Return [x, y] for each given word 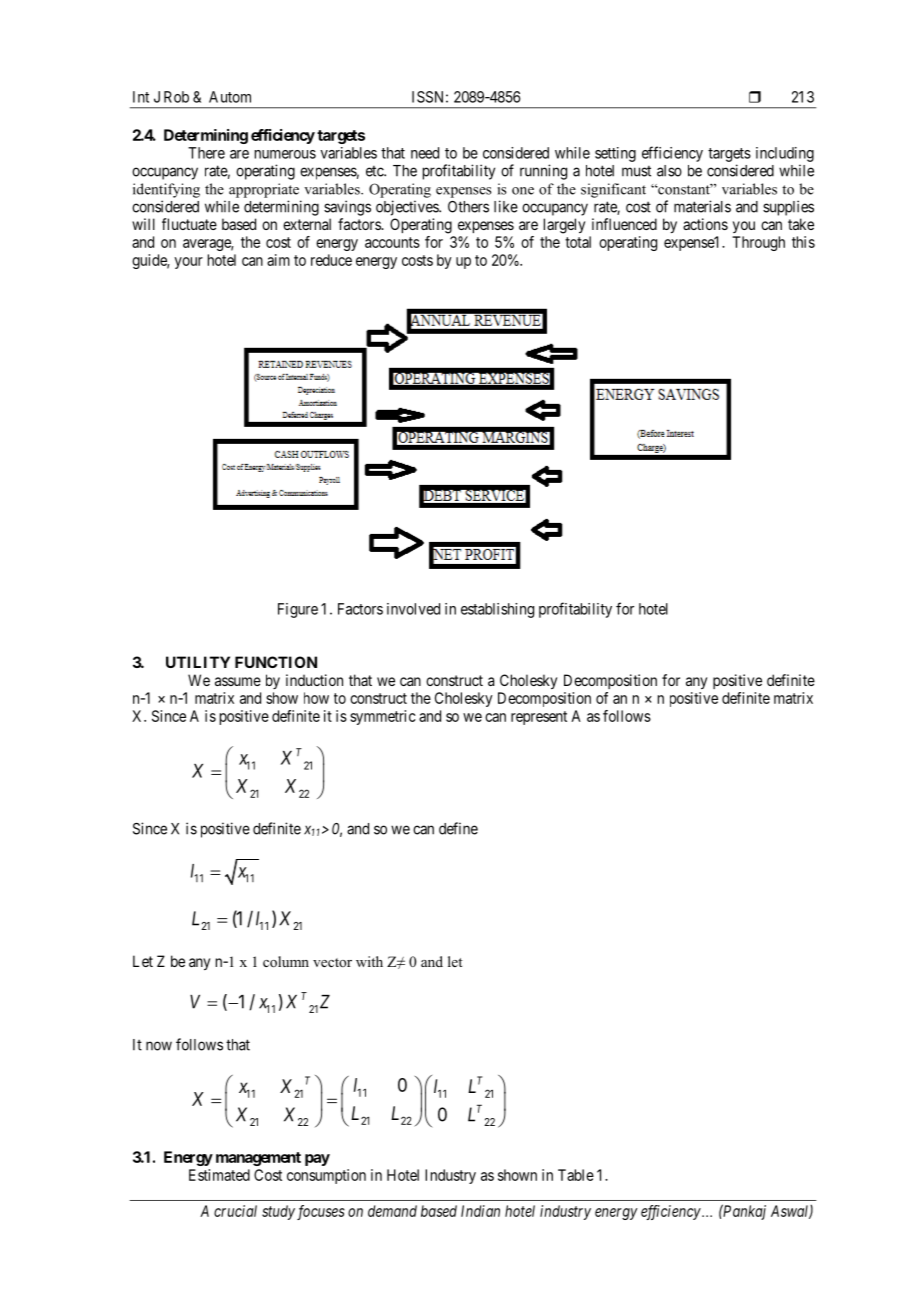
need [425, 153]
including [785, 154]
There [206, 153]
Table [576, 1175]
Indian [480, 1211]
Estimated [219, 1175]
